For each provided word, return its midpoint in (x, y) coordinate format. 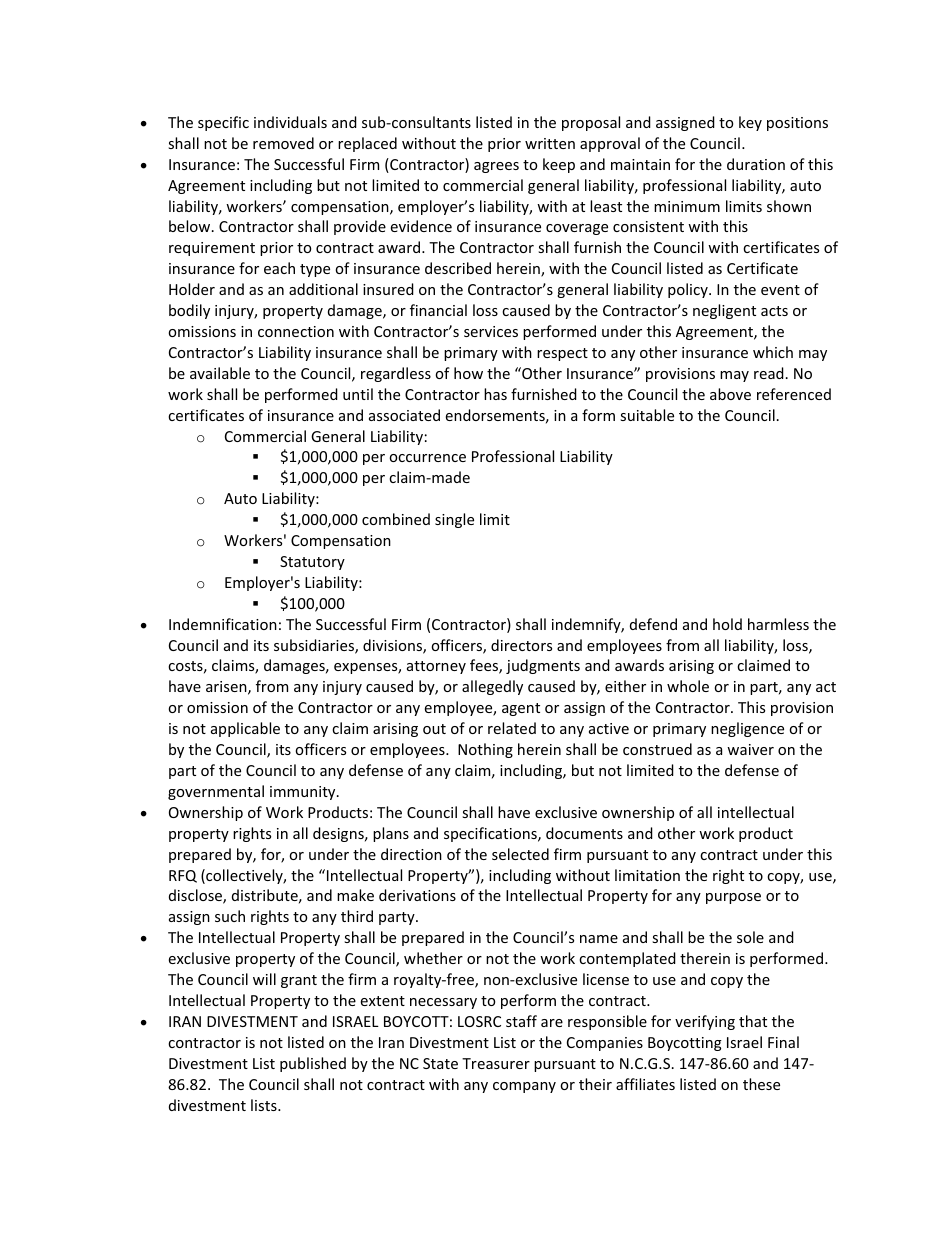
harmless (778, 624)
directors (521, 645)
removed (283, 143)
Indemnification (223, 624)
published (313, 1064)
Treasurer (496, 1063)
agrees (496, 167)
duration (756, 164)
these (761, 1084)
